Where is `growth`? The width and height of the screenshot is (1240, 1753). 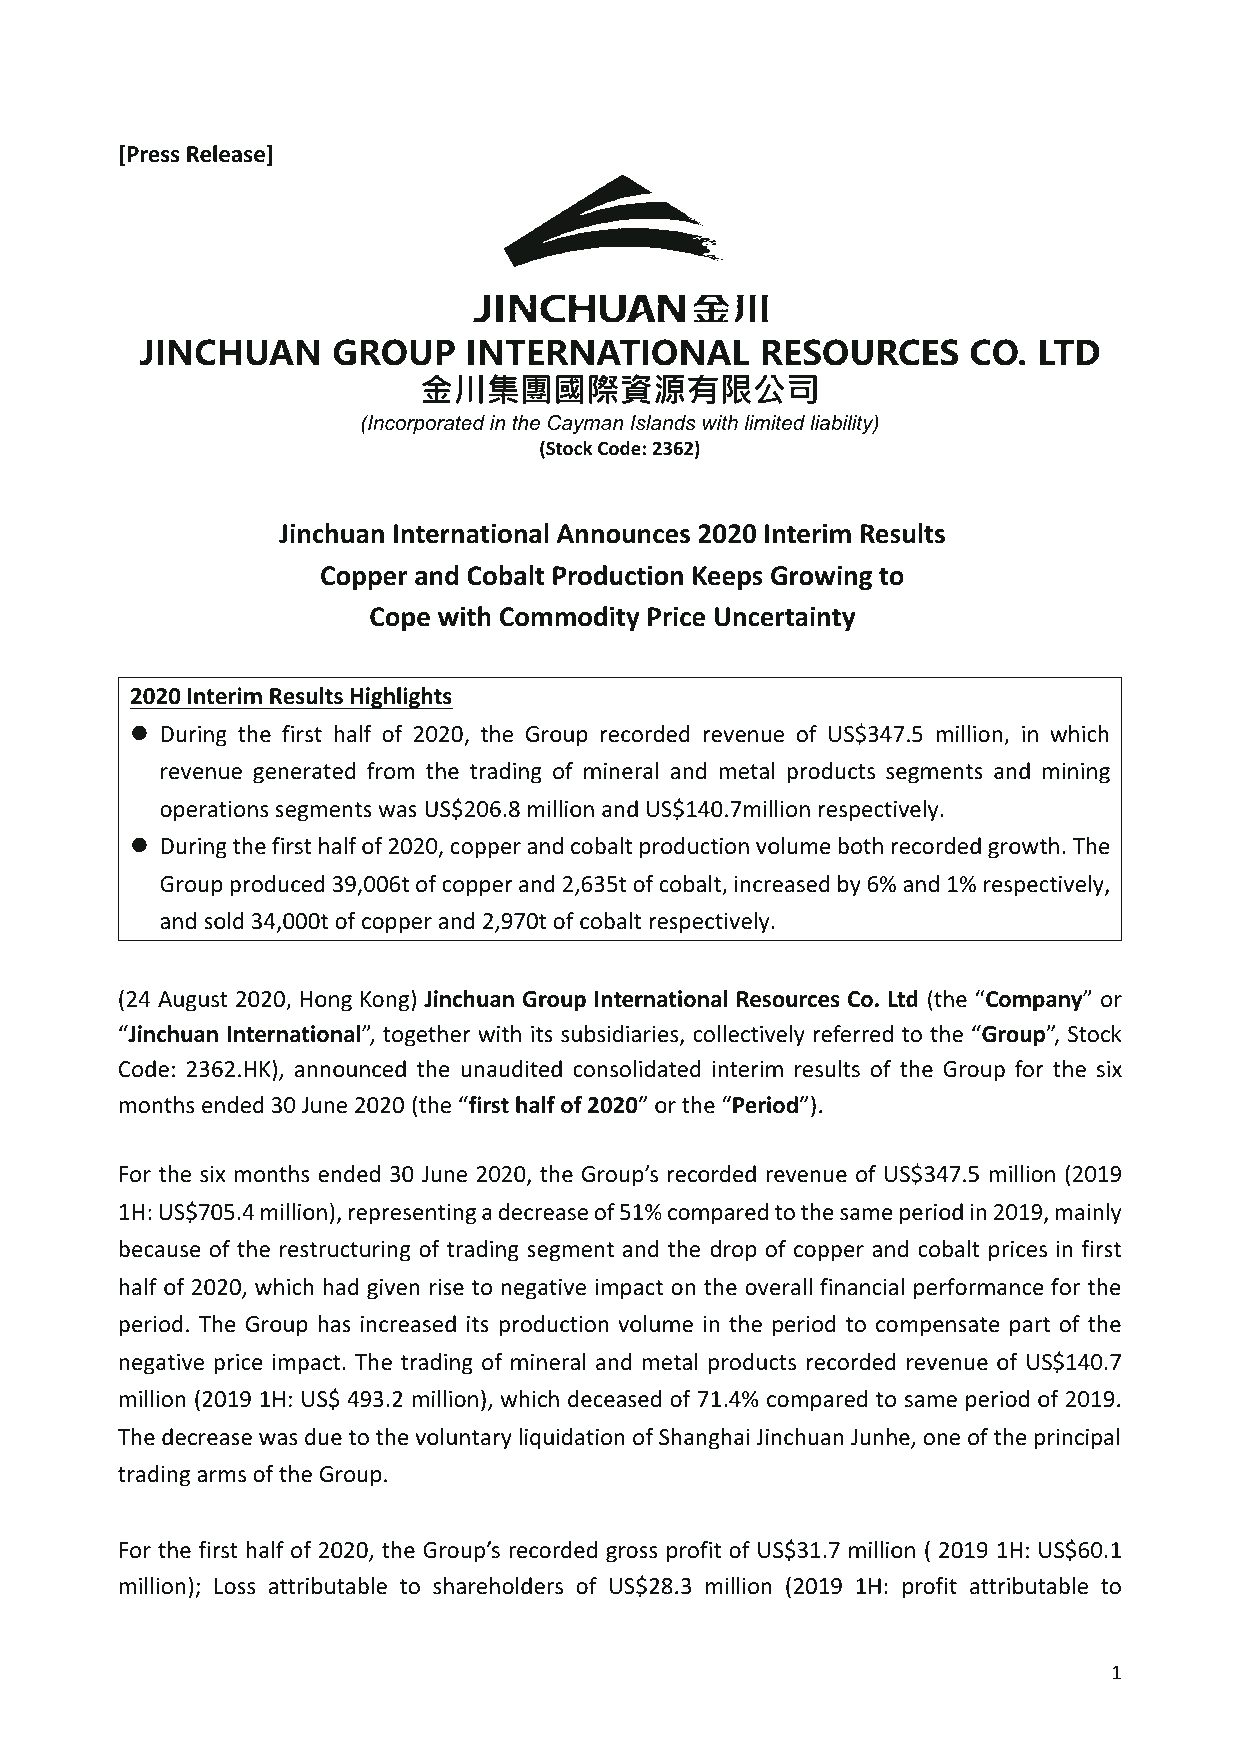 growth is located at coordinates (1023, 848).
